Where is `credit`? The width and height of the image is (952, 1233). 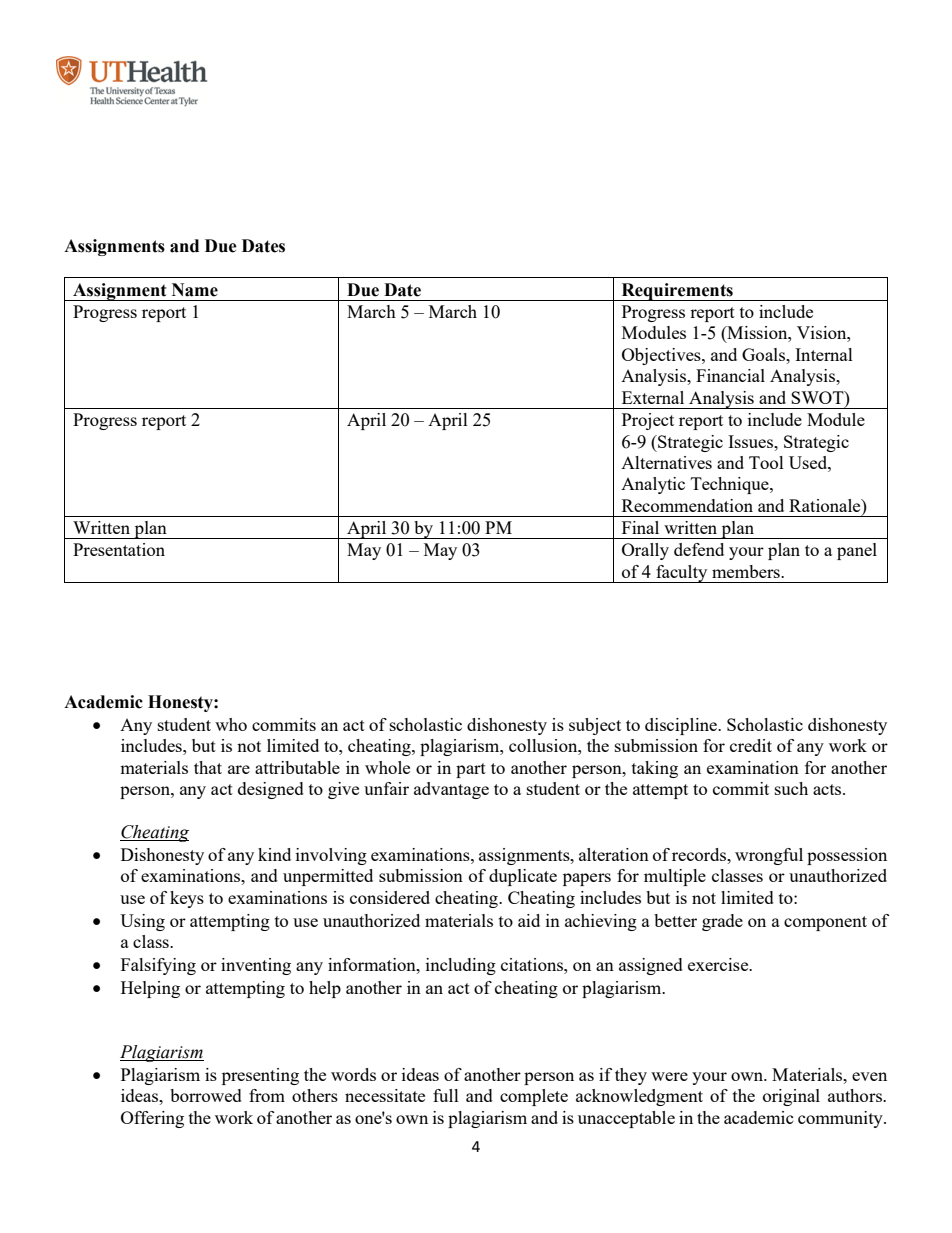
credit is located at coordinates (751, 745).
